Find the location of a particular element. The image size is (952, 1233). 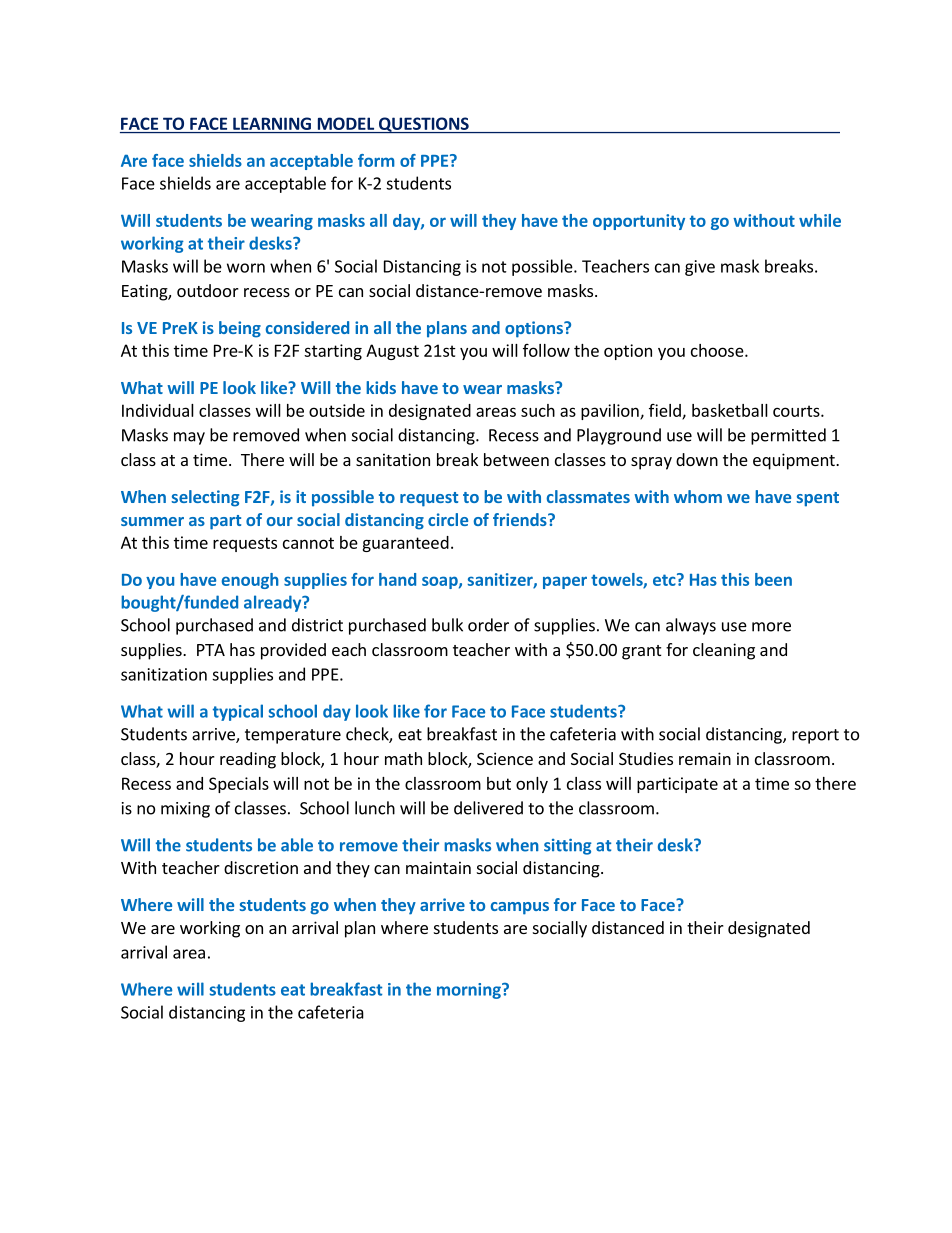

LEARNING is located at coordinates (272, 123).
